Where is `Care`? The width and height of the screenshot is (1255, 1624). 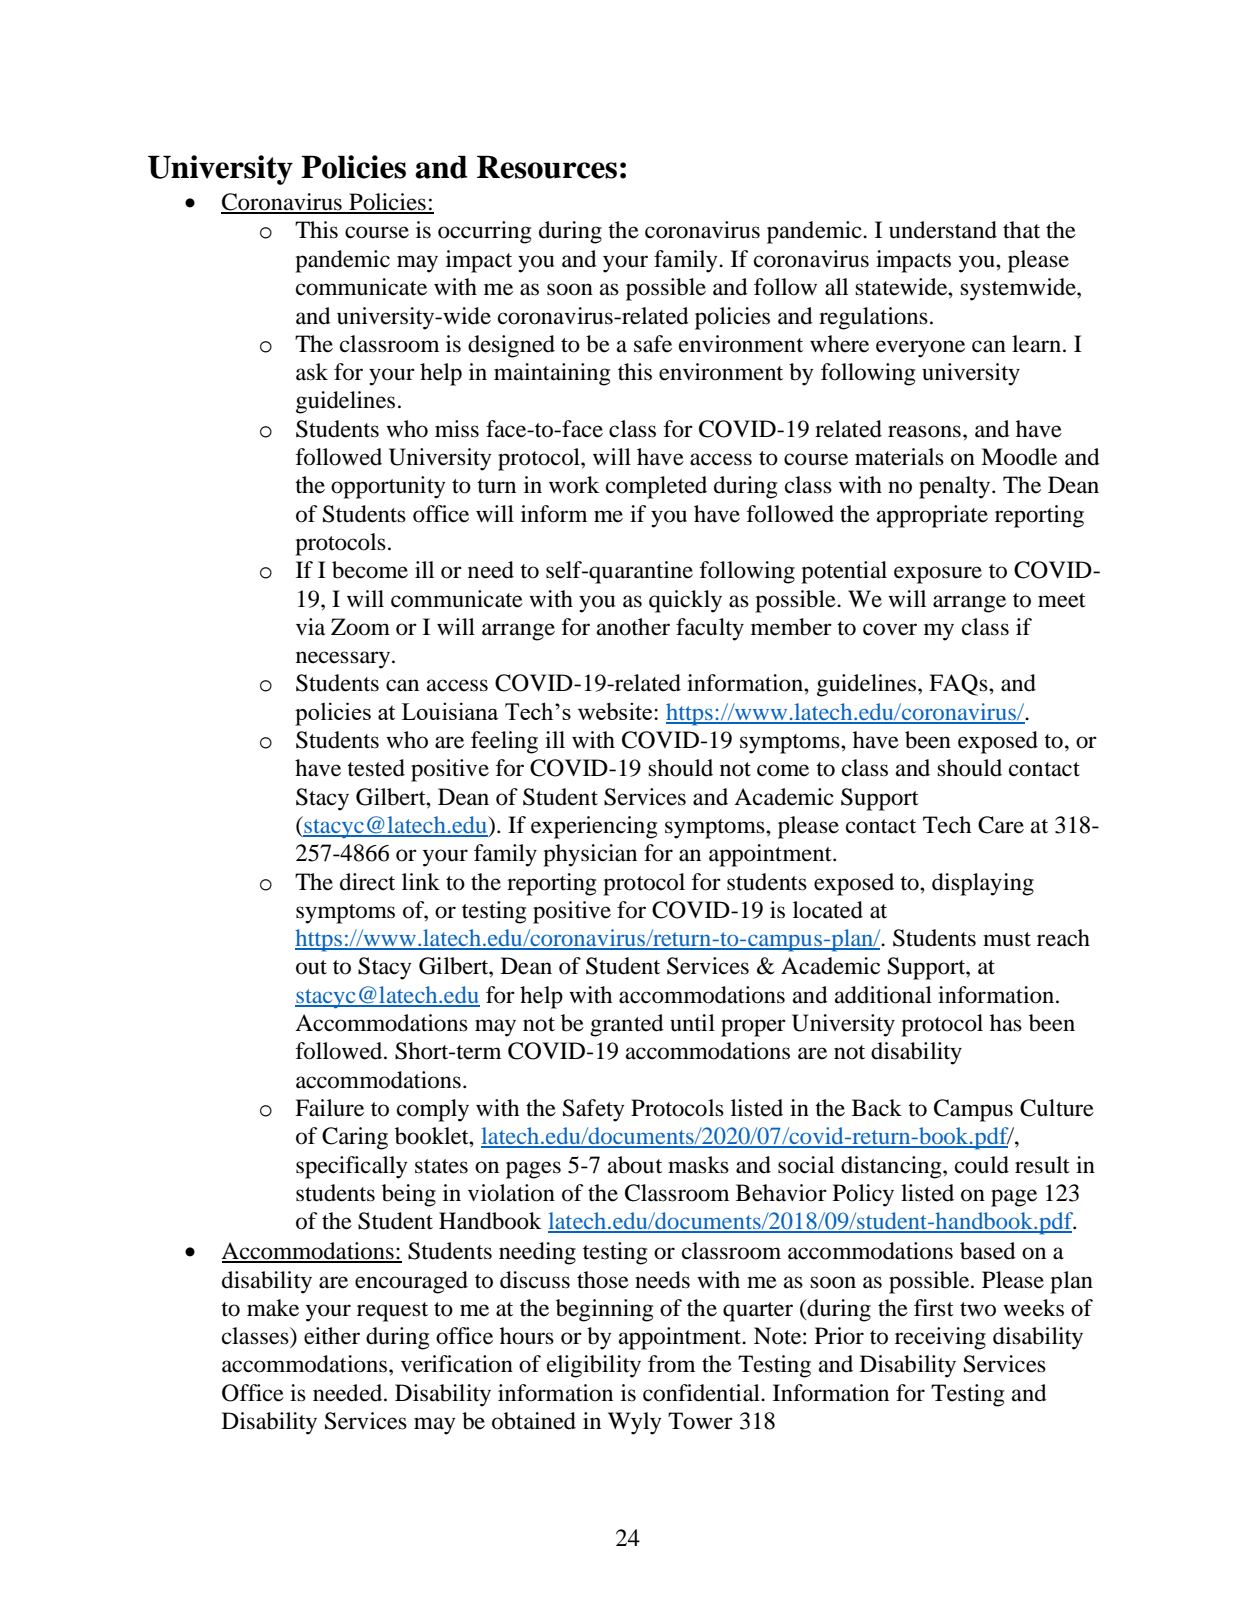
Care is located at coordinates (1001, 825).
